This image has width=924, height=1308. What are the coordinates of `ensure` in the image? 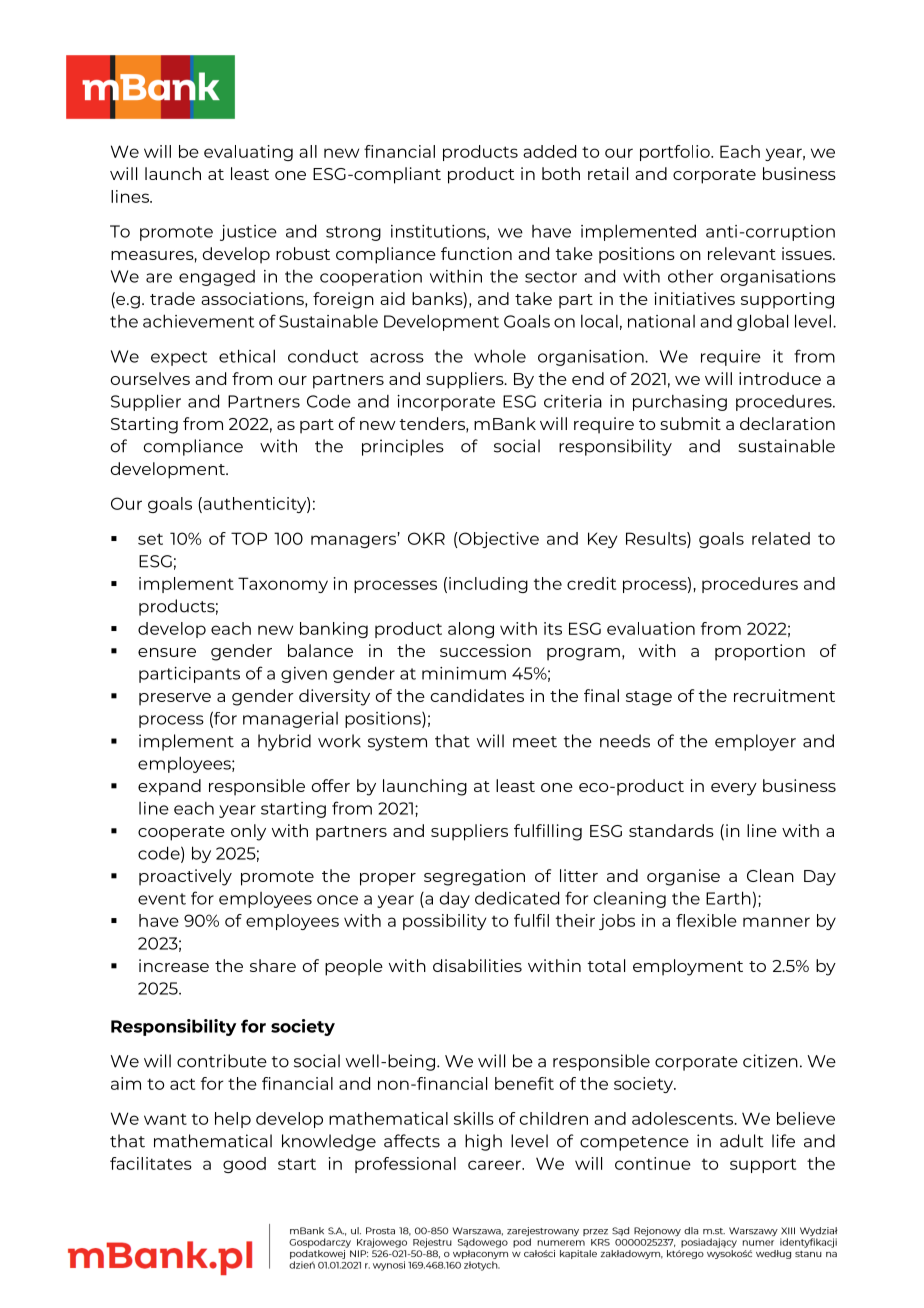 It's located at (167, 652).
